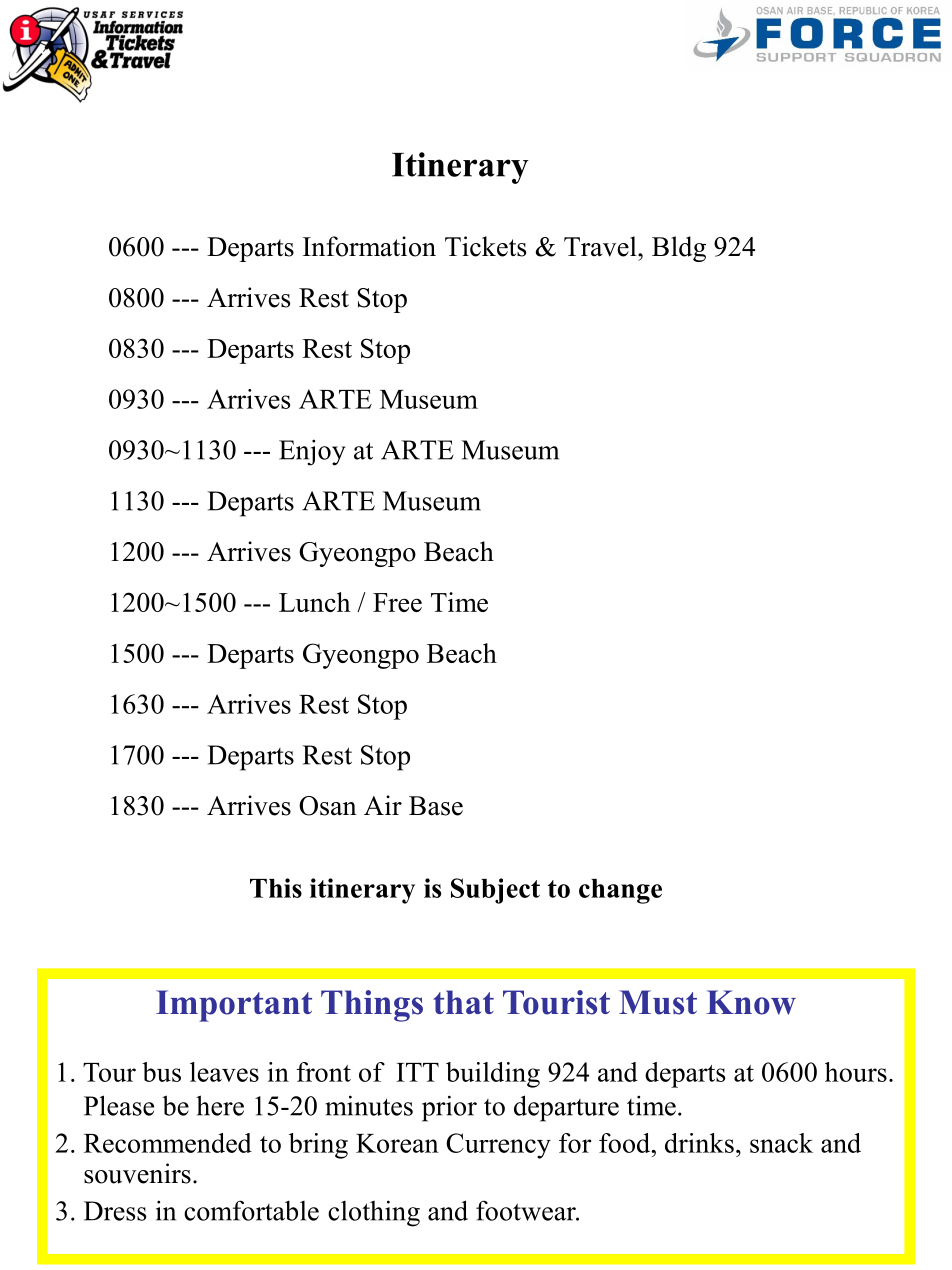 The height and width of the image is (1270, 952). Describe the element at coordinates (485, 246) in the image. I see `Tickets` at that location.
